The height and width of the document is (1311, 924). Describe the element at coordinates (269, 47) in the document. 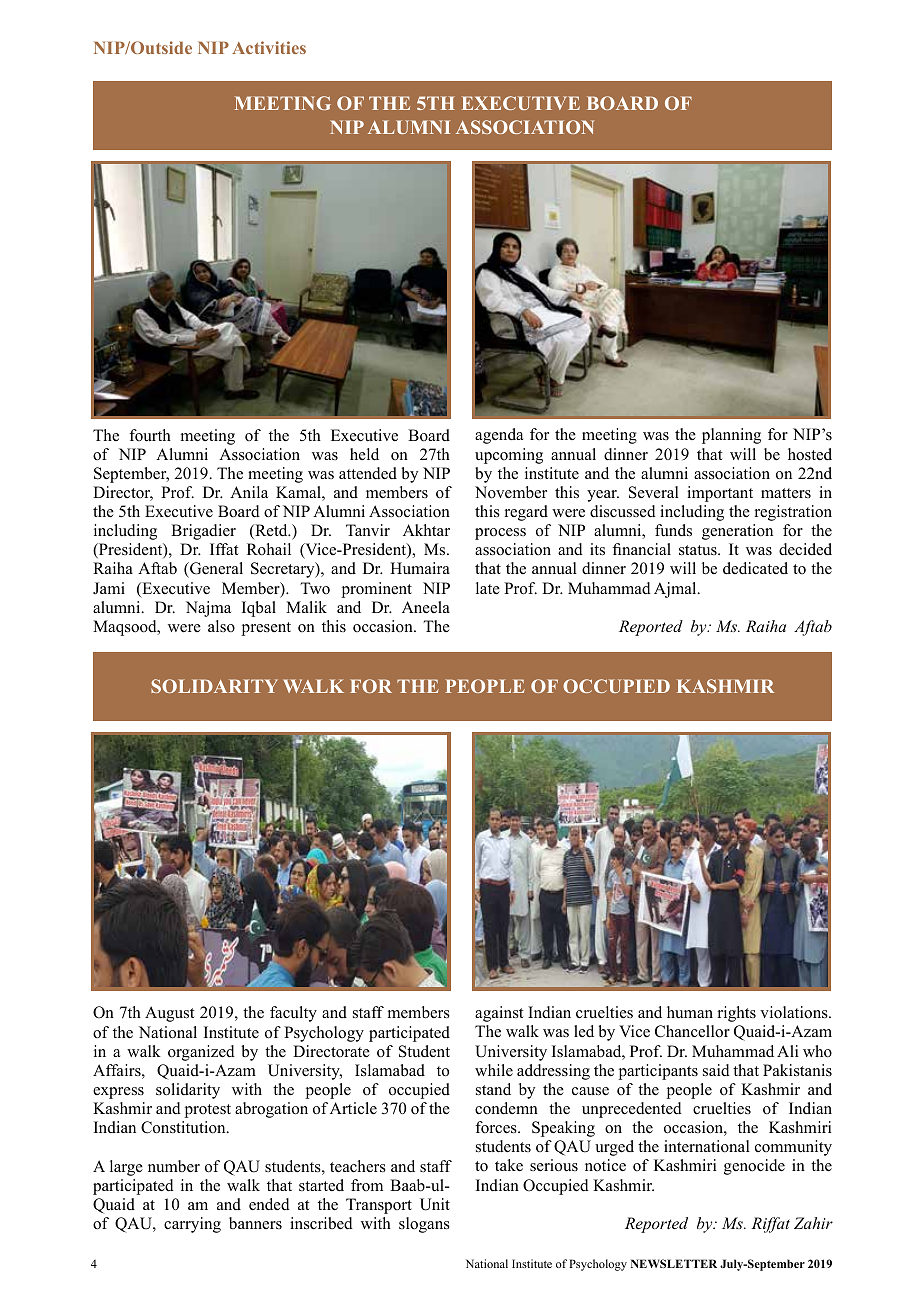

I see `Activities` at that location.
